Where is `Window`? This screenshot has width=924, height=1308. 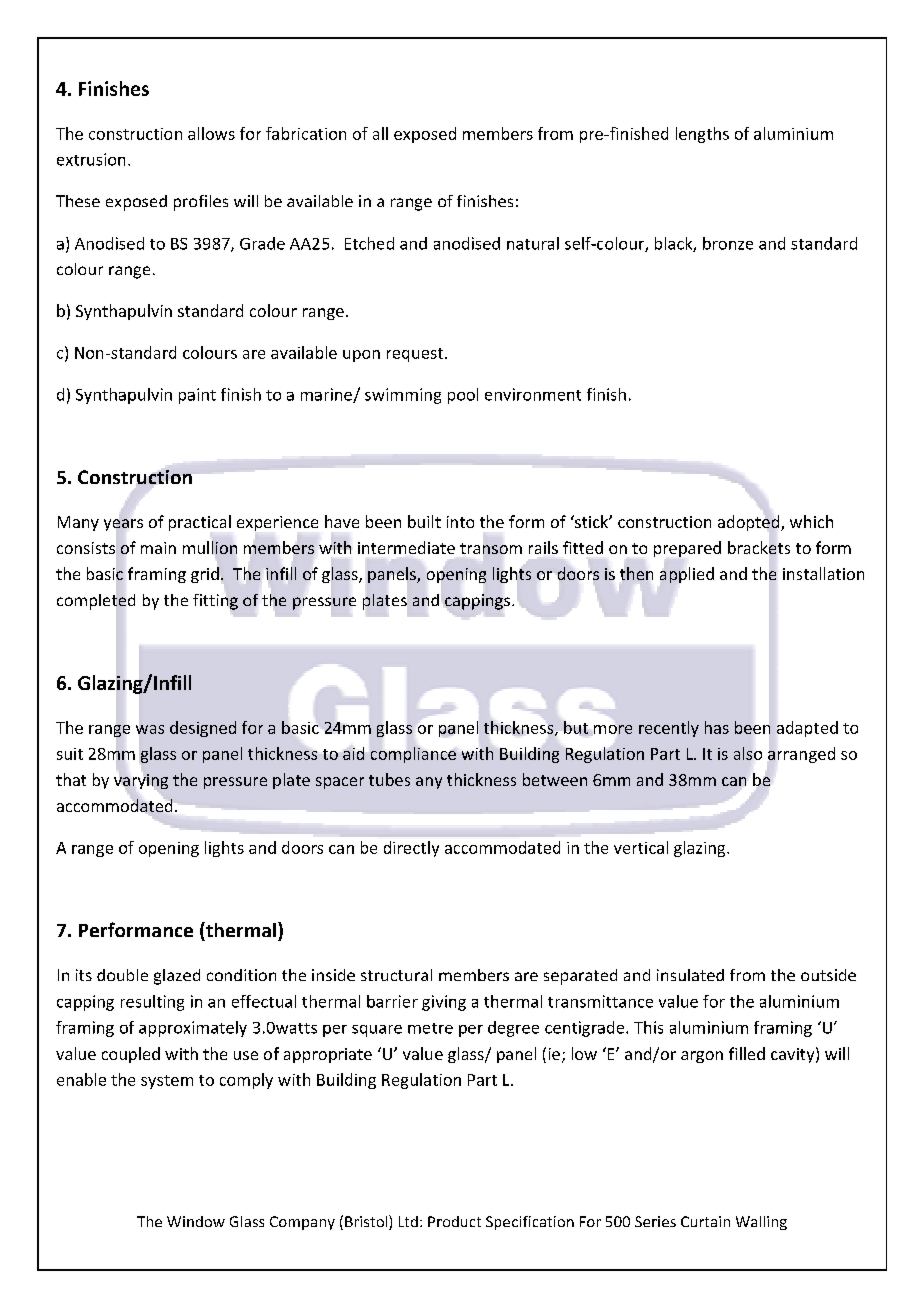
Window is located at coordinates (196, 1221).
